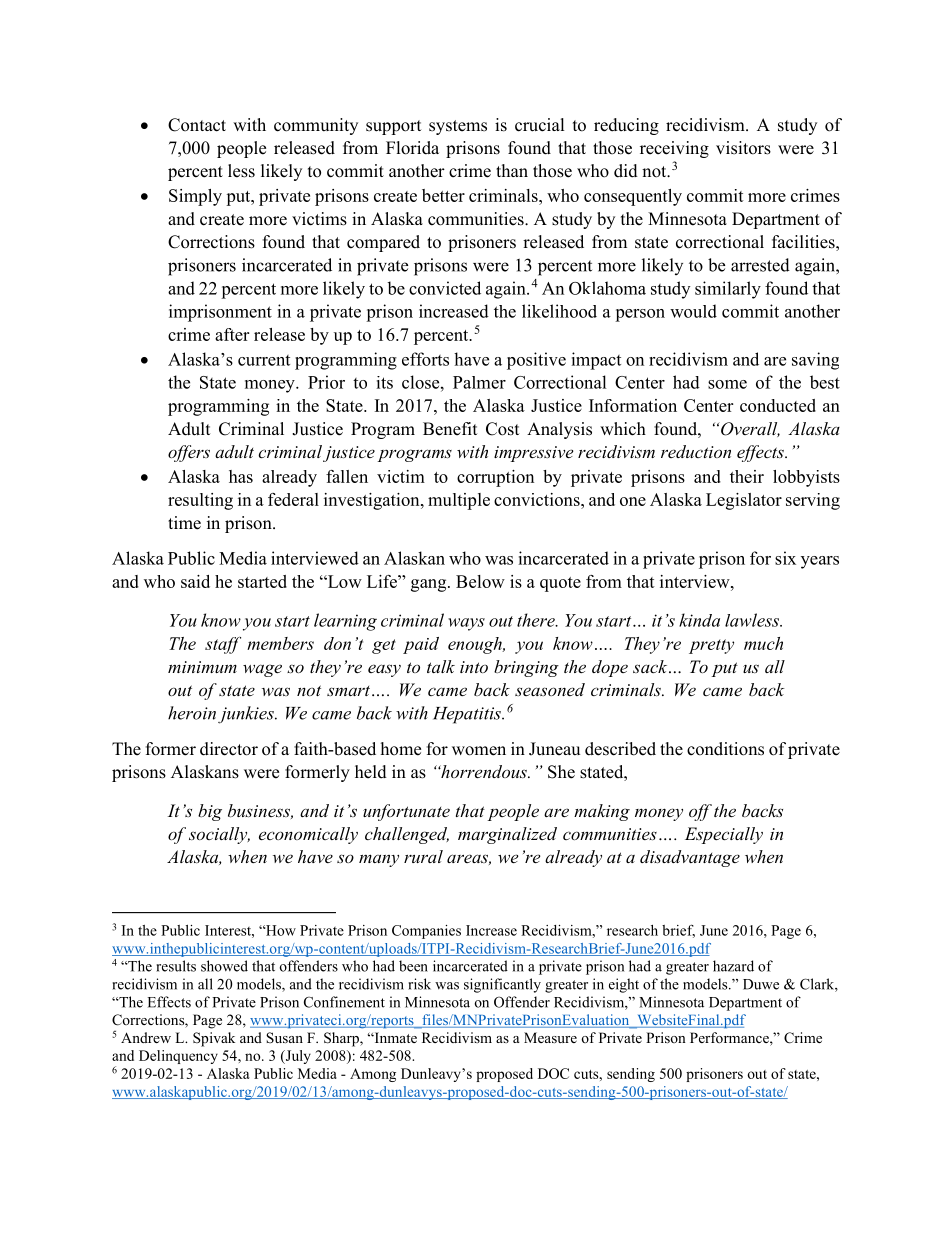 This document has width=952, height=1233. What do you see at coordinates (480, 581) in the document?
I see `Below` at bounding box center [480, 581].
